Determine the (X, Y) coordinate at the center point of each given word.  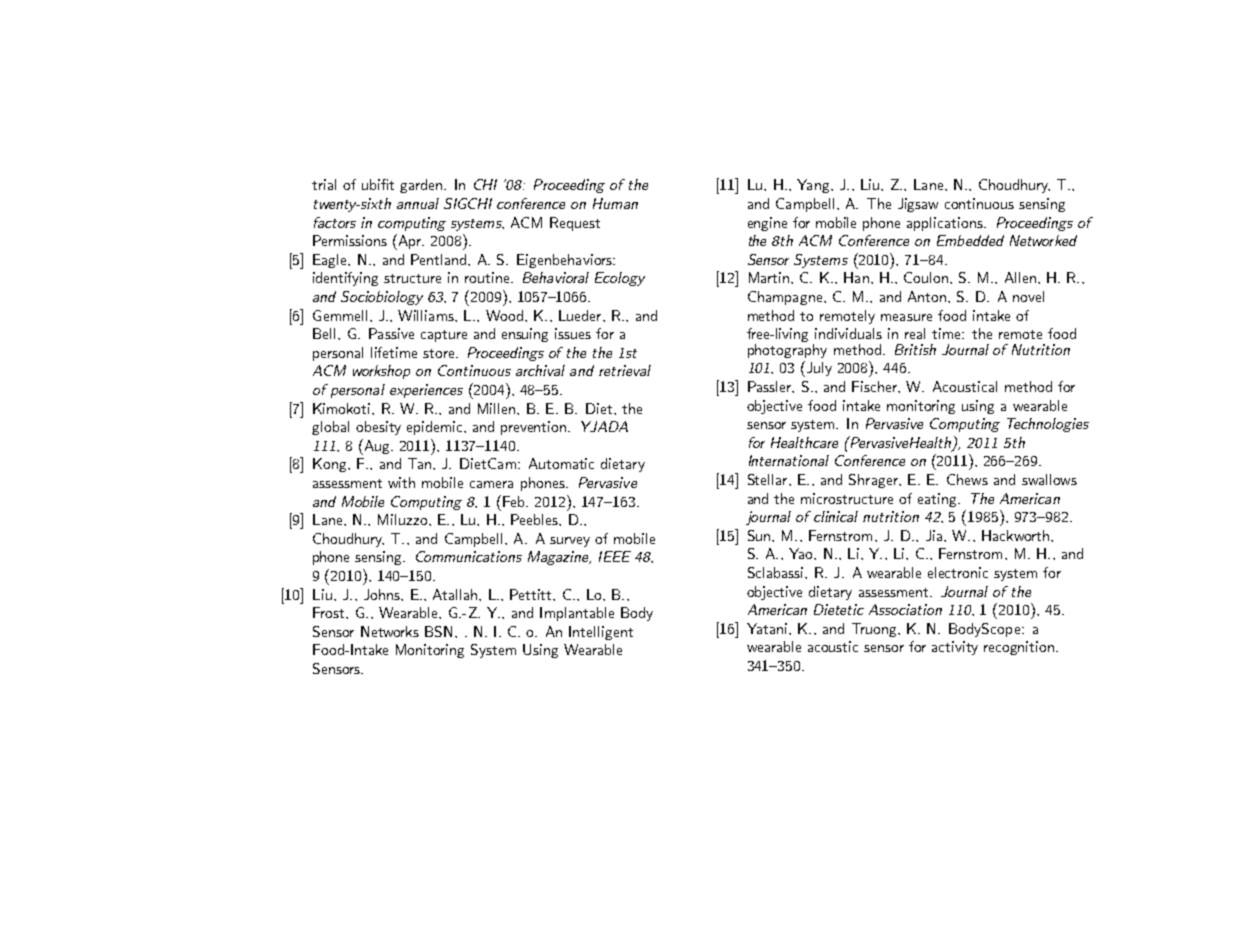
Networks (390, 631)
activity (955, 648)
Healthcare (804, 442)
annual (418, 203)
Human (615, 203)
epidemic (436, 428)
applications (946, 224)
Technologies (1048, 425)
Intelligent (601, 633)
